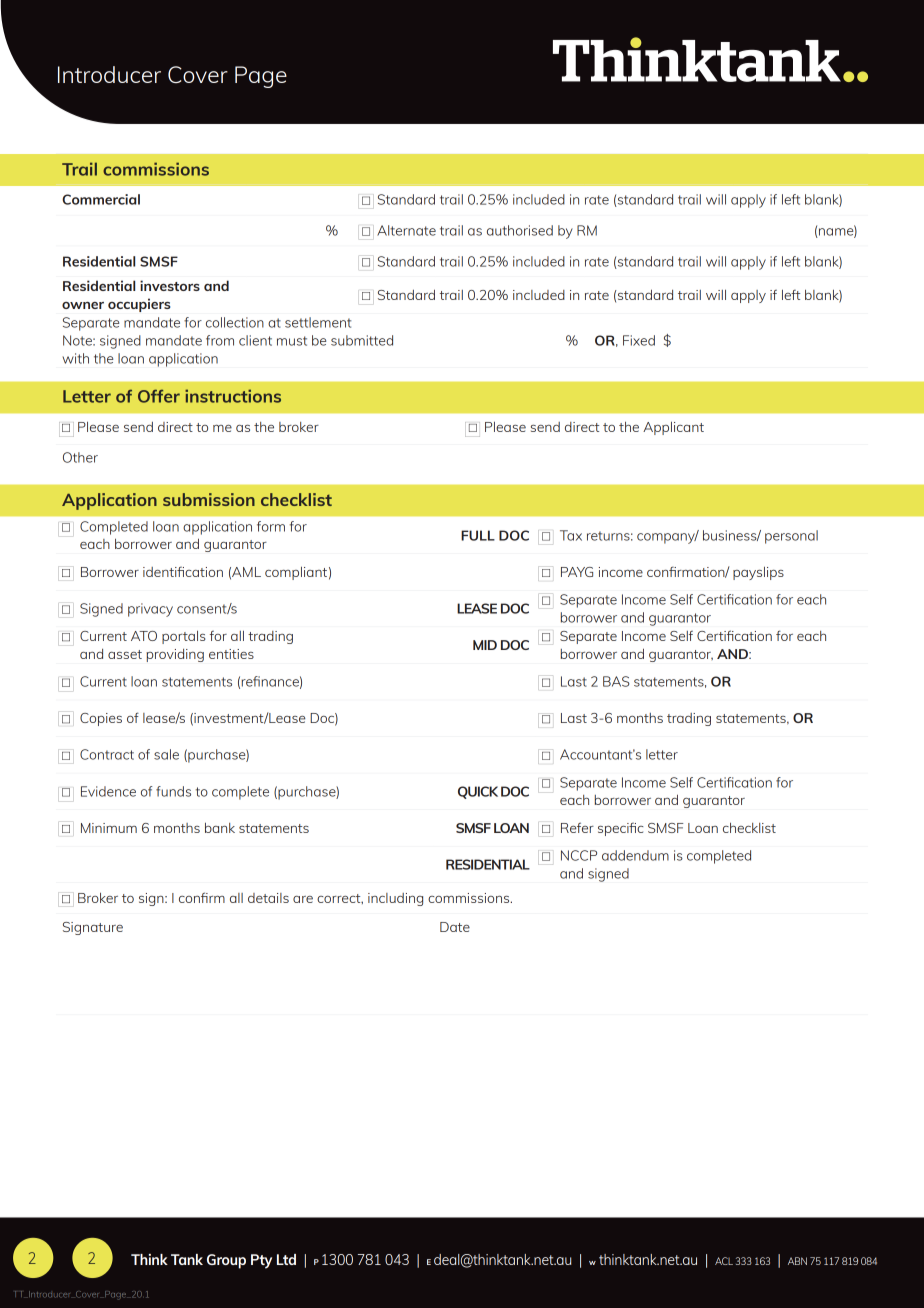 The height and width of the document is (1308, 924). Describe the element at coordinates (226, 1261) in the document. I see `Group` at that location.
